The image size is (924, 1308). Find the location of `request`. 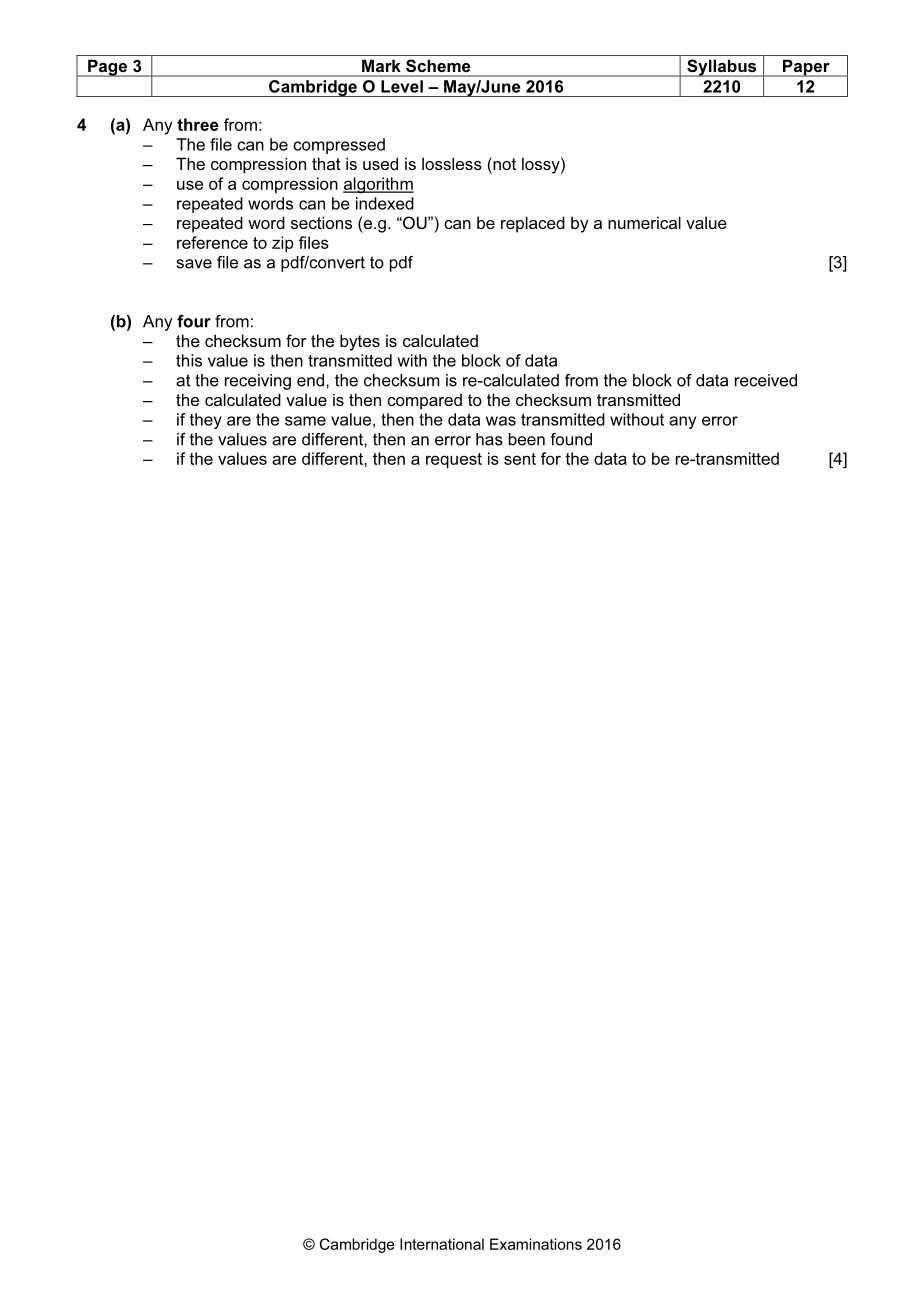

request is located at coordinates (454, 460).
